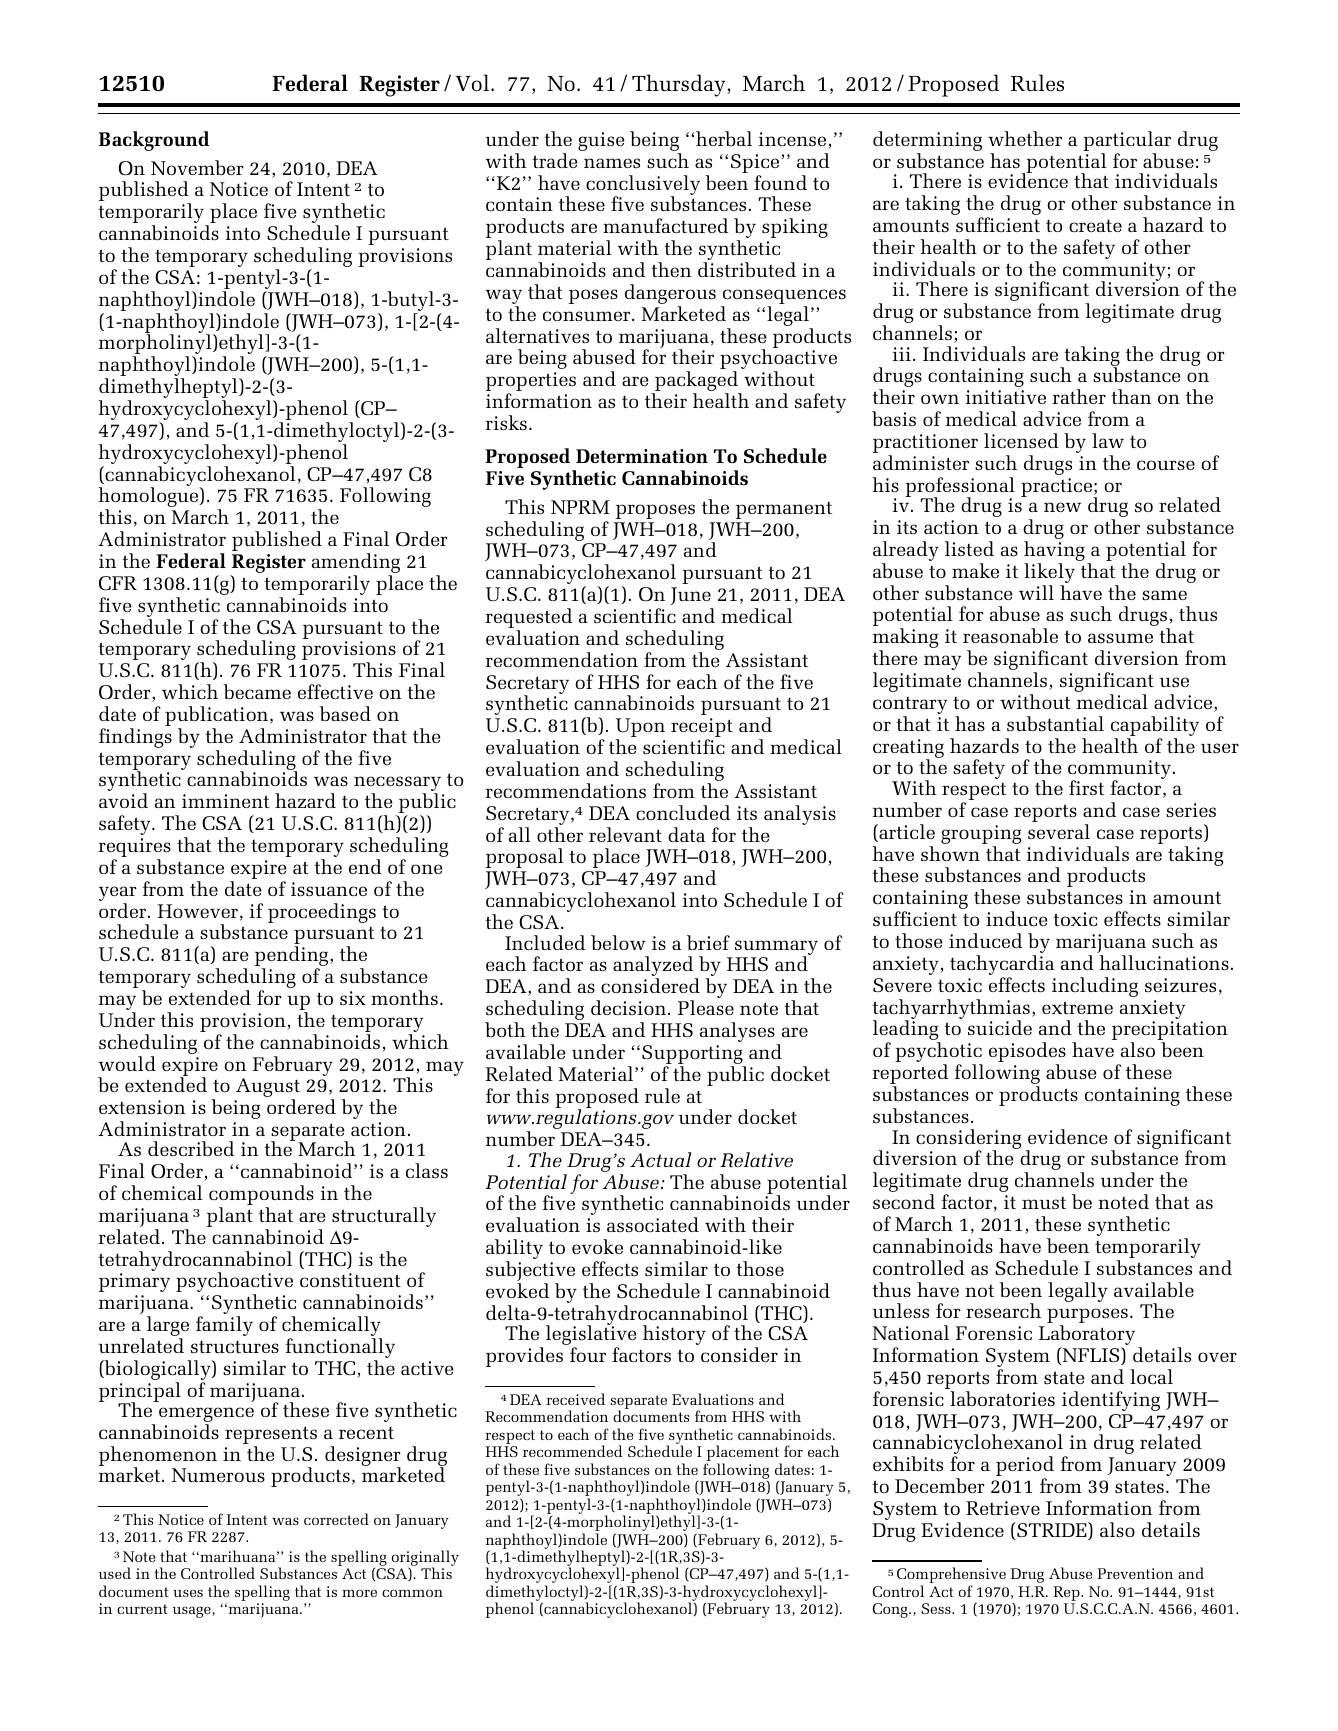  Describe the element at coordinates (573, 1451) in the screenshot. I see `recommended` at that location.
